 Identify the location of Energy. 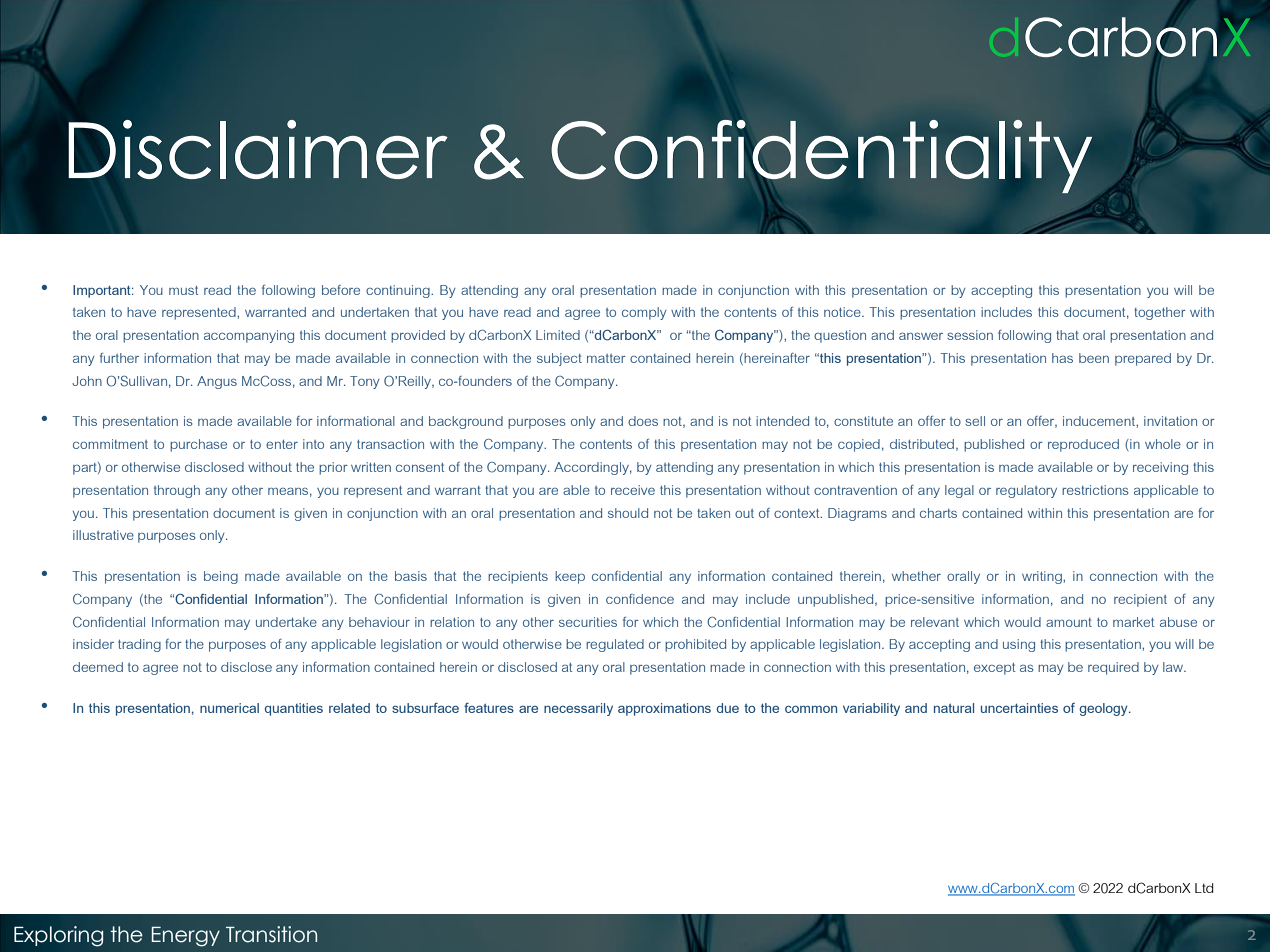
(186, 937).
